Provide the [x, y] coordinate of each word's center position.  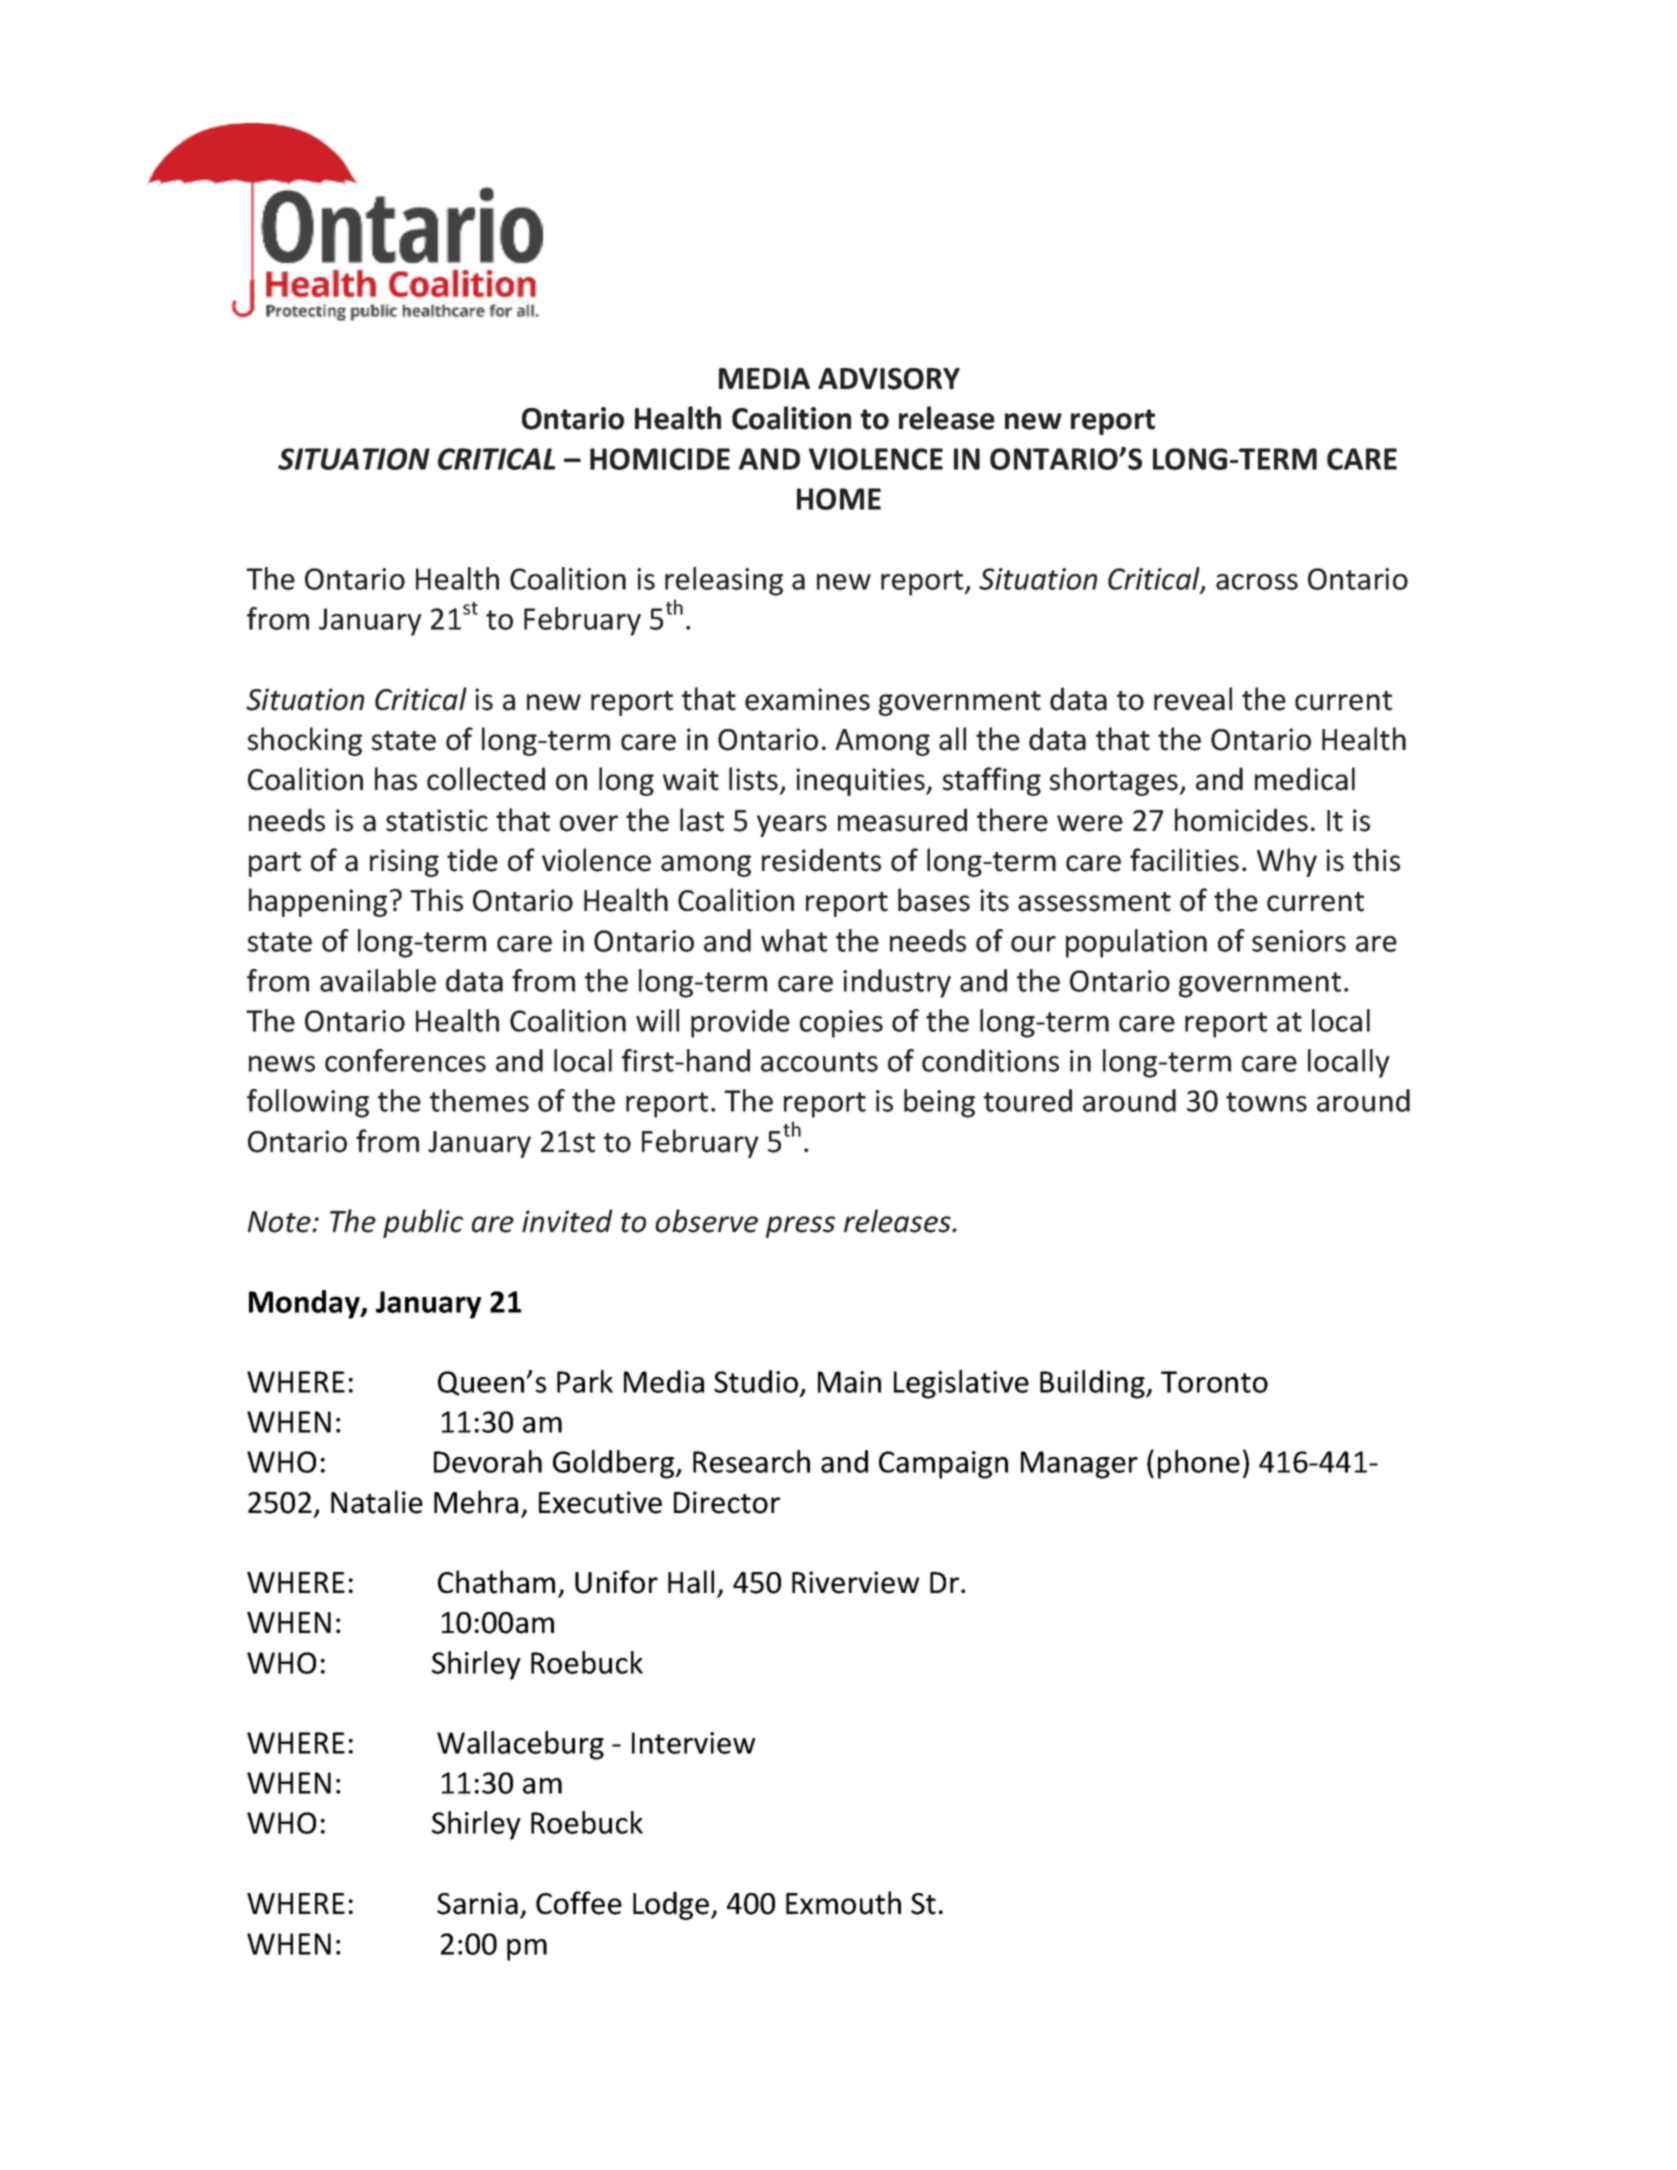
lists [753, 779]
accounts [819, 1062]
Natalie [377, 1502]
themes [479, 1100]
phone [1199, 1464]
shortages [1115, 781]
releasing [724, 581]
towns [1266, 1102]
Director [727, 1502]
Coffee [579, 1903]
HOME [839, 499]
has [396, 779]
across [1257, 582]
